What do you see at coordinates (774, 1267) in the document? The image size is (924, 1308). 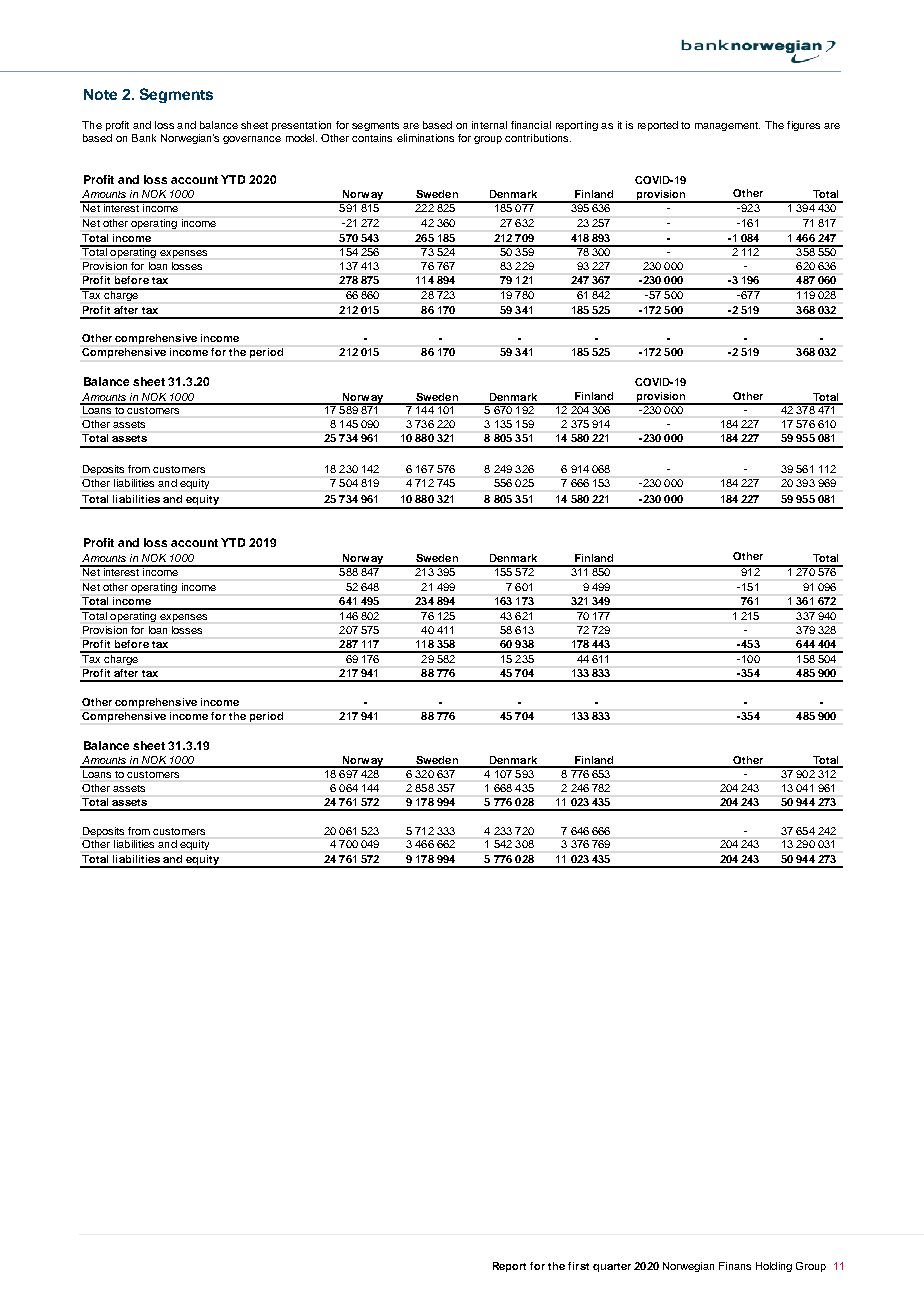 I see `Holding` at bounding box center [774, 1267].
